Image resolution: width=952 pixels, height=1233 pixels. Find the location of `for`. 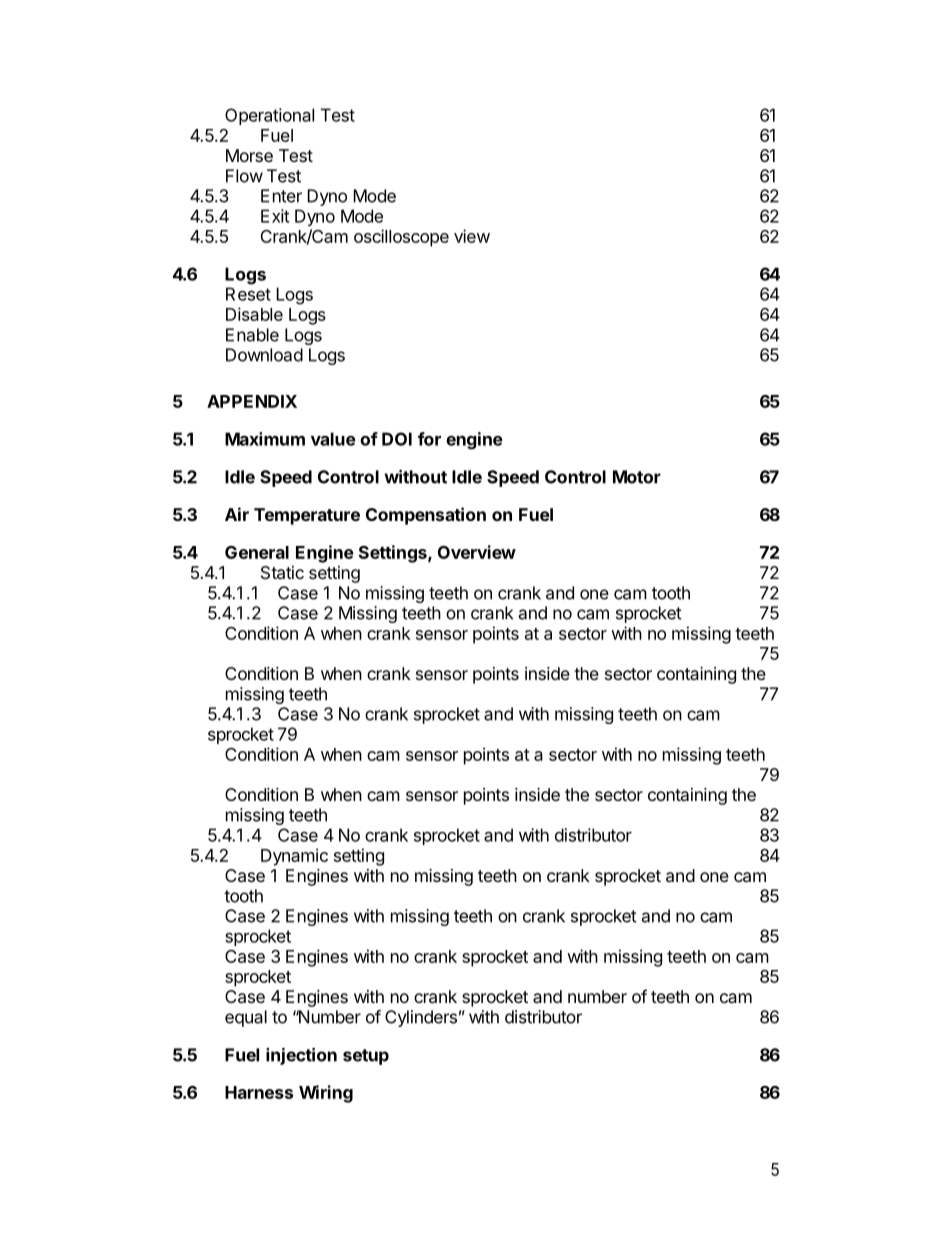

for is located at coordinates (429, 439).
